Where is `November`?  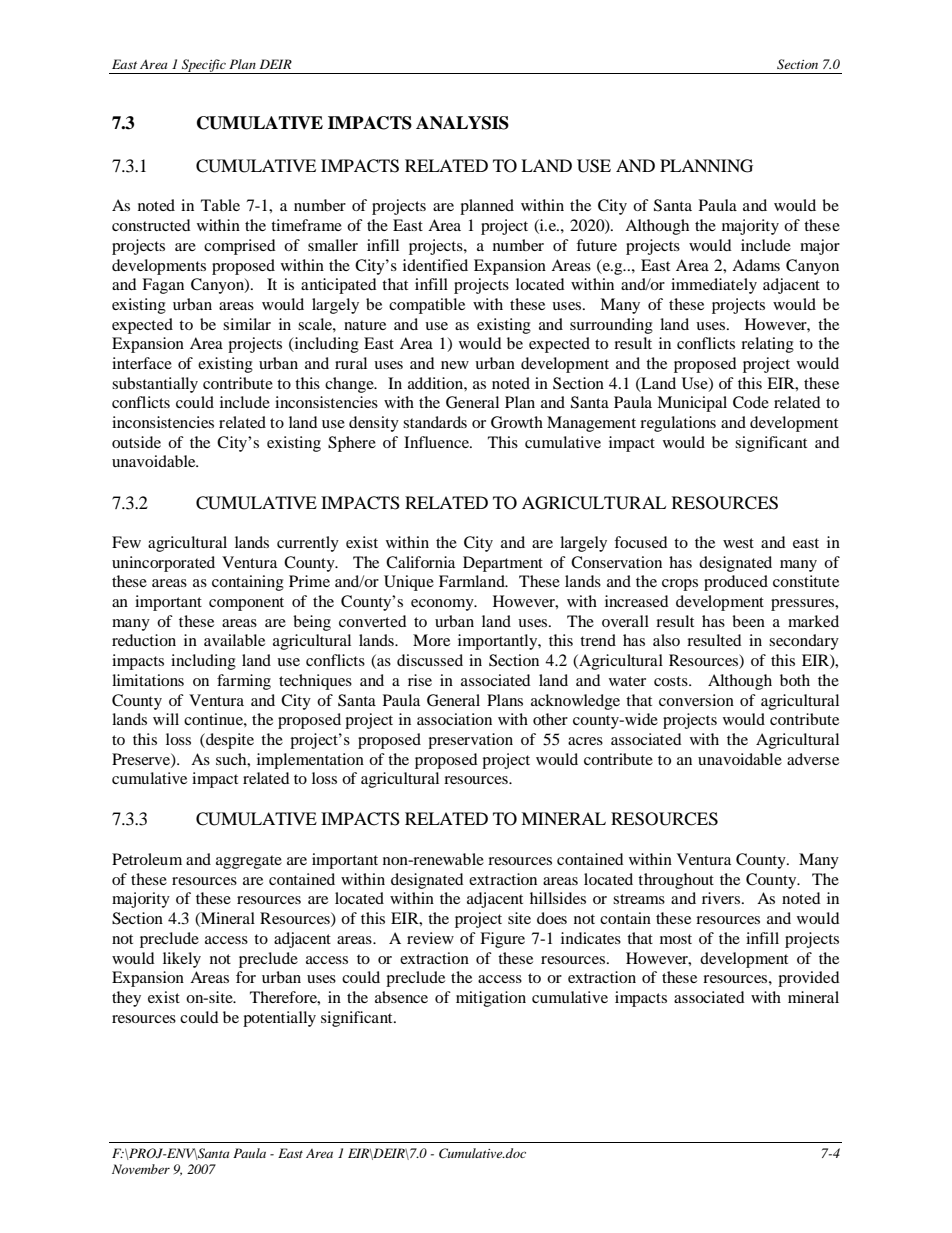 November is located at coordinates (141, 1169).
